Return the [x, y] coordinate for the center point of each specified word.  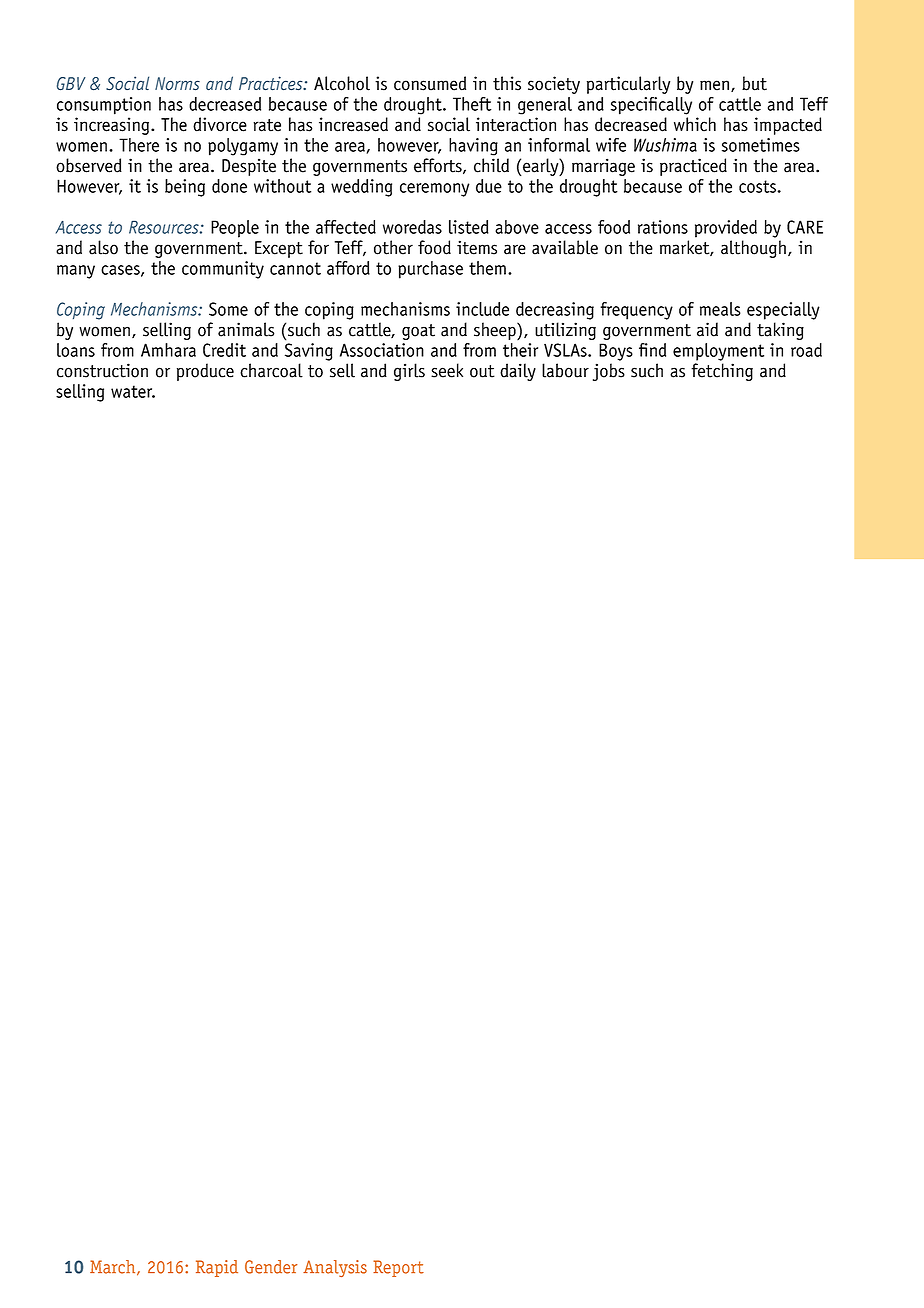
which [695, 124]
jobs [609, 372]
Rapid [217, 1268]
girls [409, 372]
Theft [472, 104]
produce [205, 372]
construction [102, 370]
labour [565, 370]
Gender [271, 1267]
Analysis [335, 1268]
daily [518, 372]
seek [447, 370]
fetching [722, 372]
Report [398, 1268]
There [139, 145]
